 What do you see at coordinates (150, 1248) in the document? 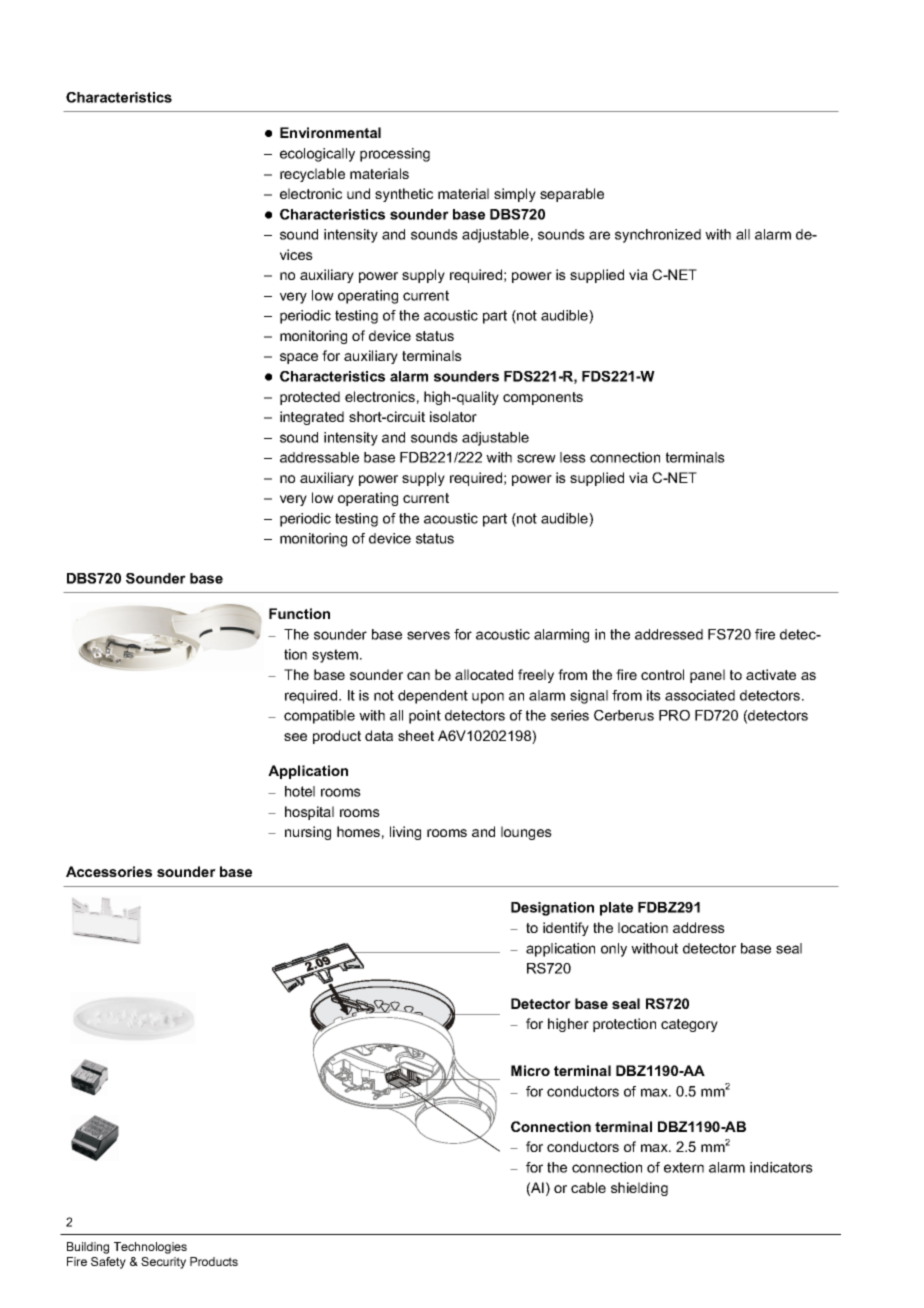
I see `Technologies` at bounding box center [150, 1248].
